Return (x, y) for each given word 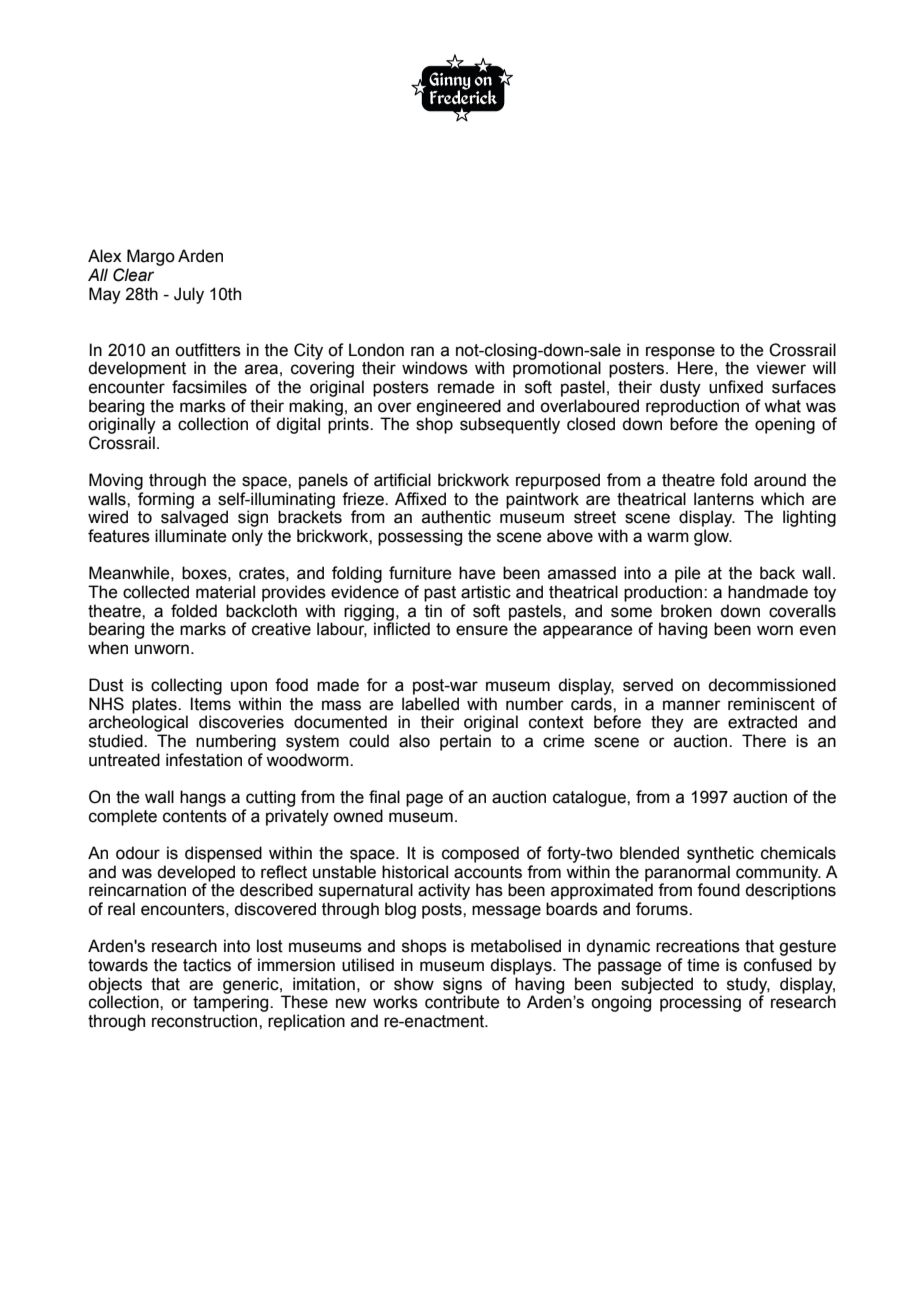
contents (195, 816)
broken (686, 611)
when (108, 648)
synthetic (720, 854)
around (780, 480)
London (376, 350)
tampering (232, 1002)
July (189, 295)
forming (166, 501)
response (680, 353)
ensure (482, 630)
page (424, 800)
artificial (402, 480)
